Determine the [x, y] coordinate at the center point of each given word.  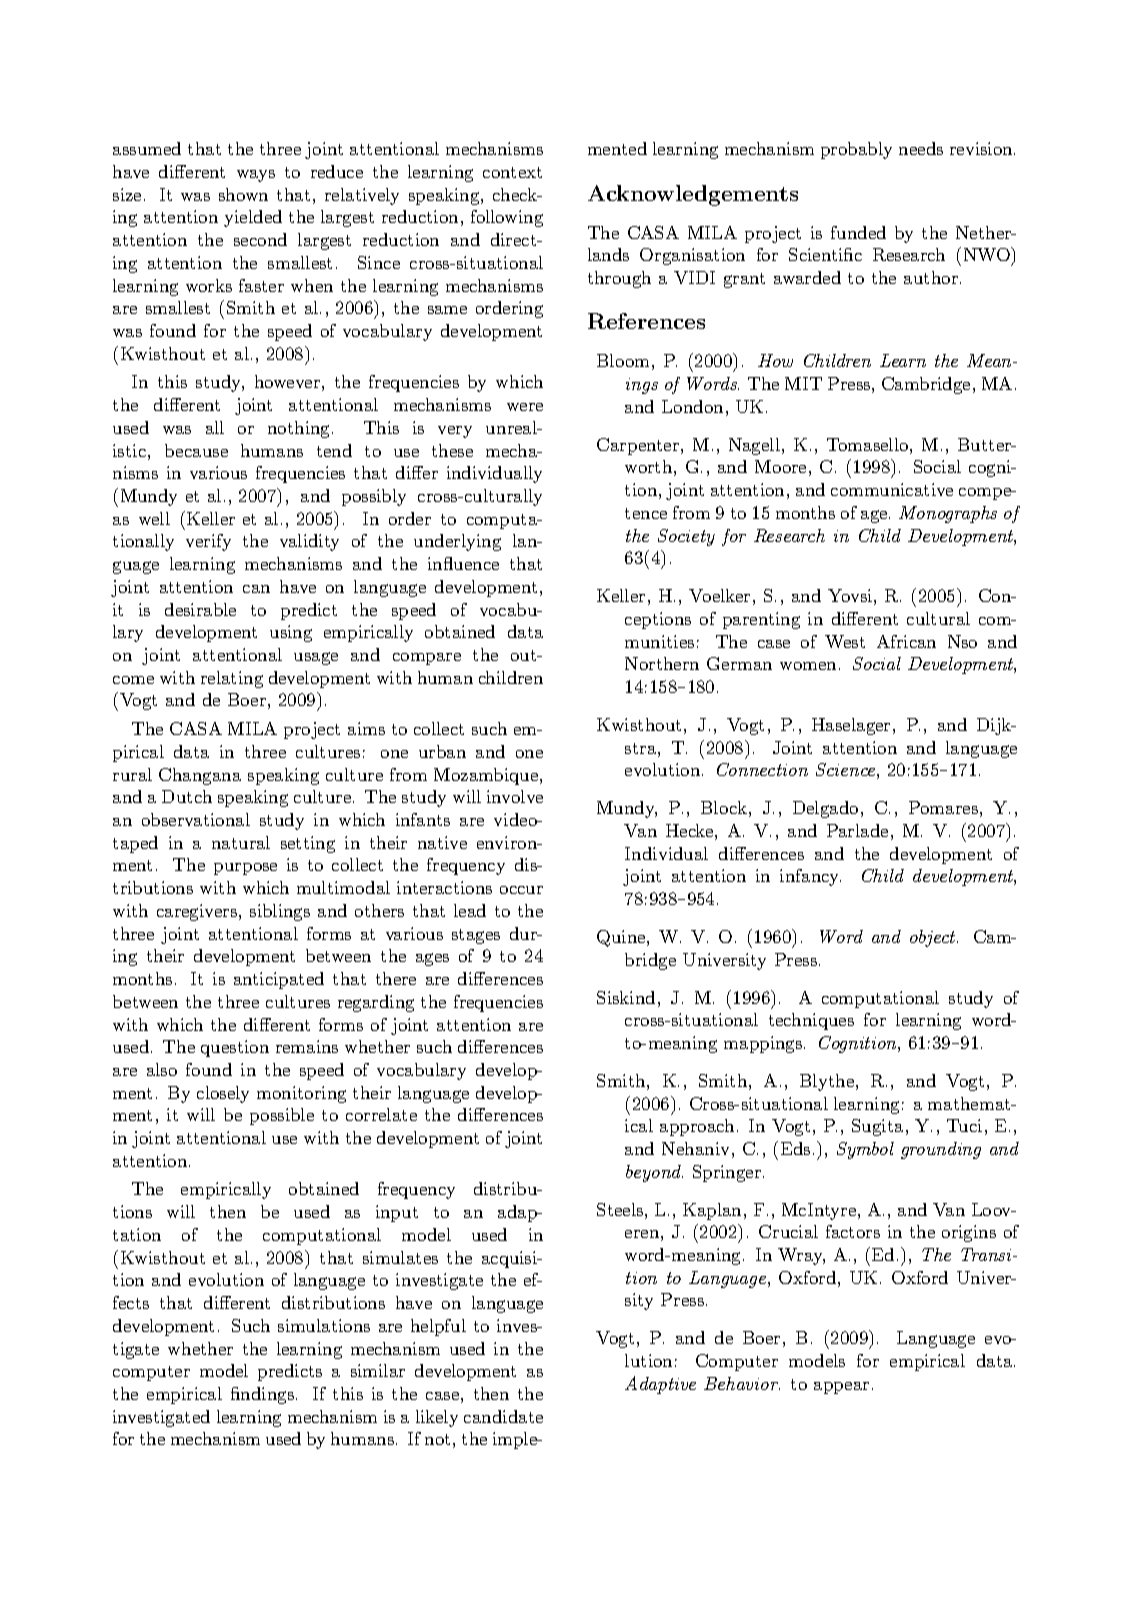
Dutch [187, 796]
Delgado [825, 809]
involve [515, 796]
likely [437, 1418]
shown [243, 194]
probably [856, 150]
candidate [503, 1416]
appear [841, 1388]
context [512, 172]
